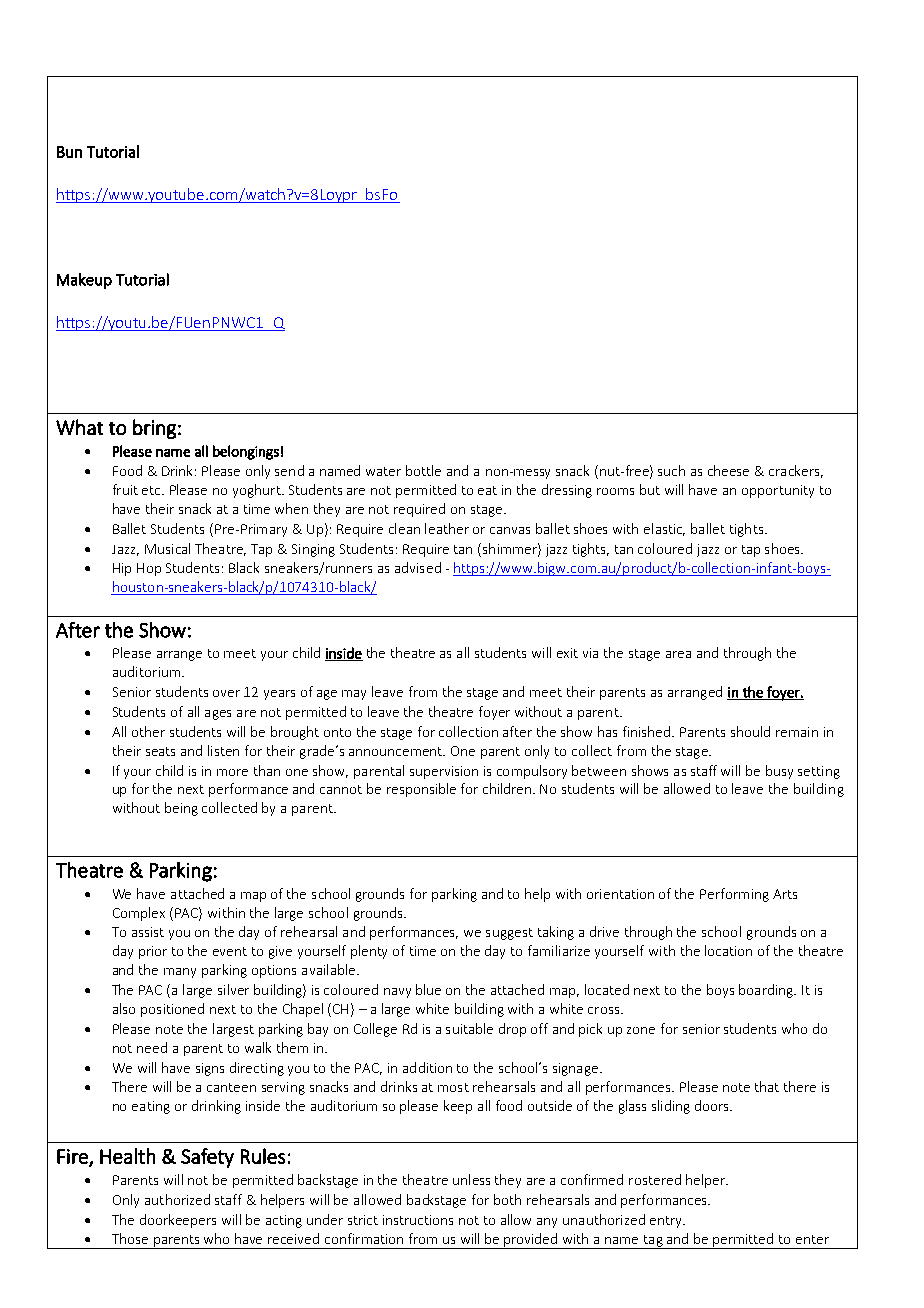 The height and width of the screenshot is (1308, 924). What do you see at coordinates (418, 1220) in the screenshot?
I see `instructions` at bounding box center [418, 1220].
